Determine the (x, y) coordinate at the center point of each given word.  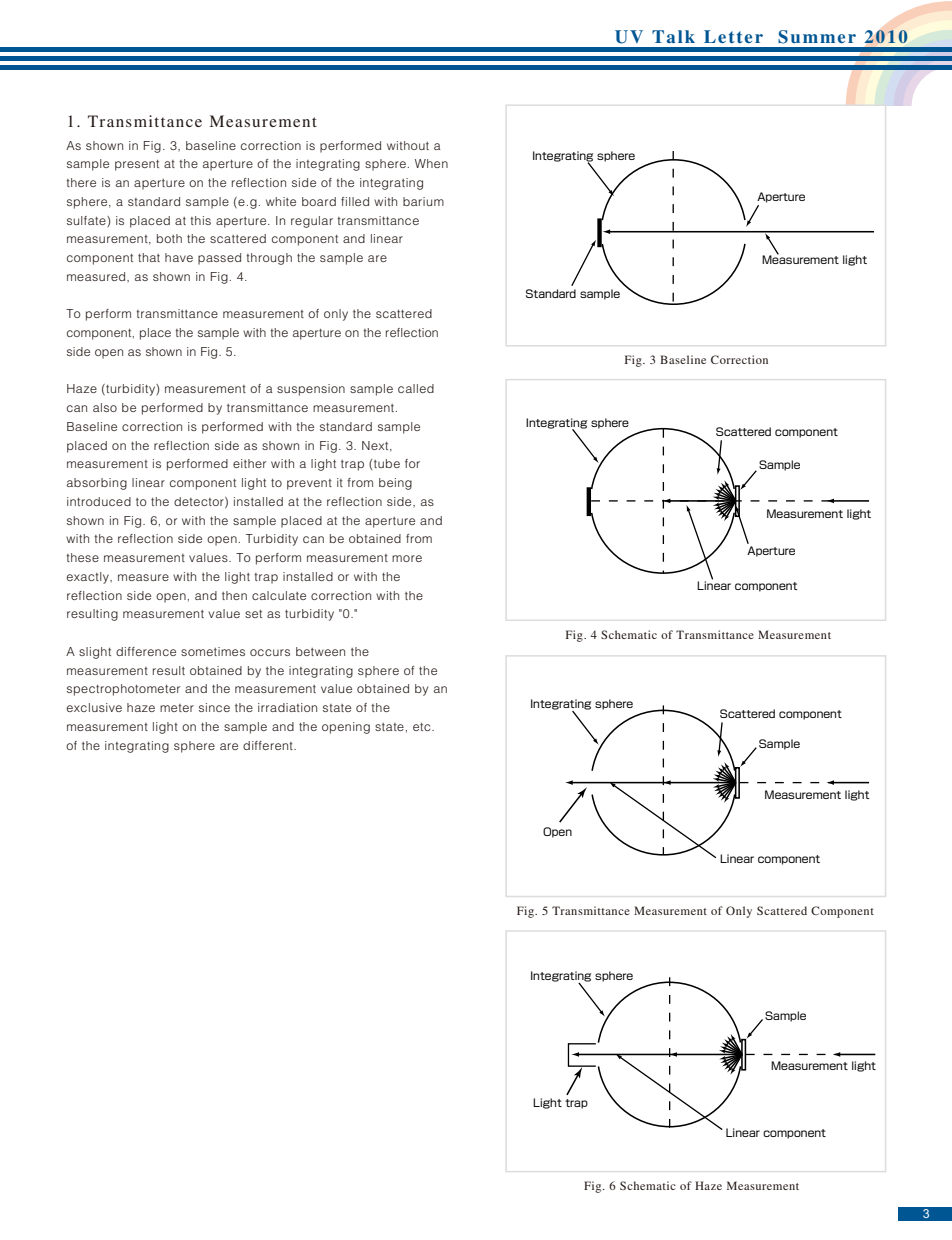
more (407, 558)
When (431, 163)
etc (423, 727)
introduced (99, 501)
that (149, 257)
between (320, 651)
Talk (673, 36)
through (269, 259)
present (137, 165)
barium (423, 201)
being (395, 484)
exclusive (94, 707)
